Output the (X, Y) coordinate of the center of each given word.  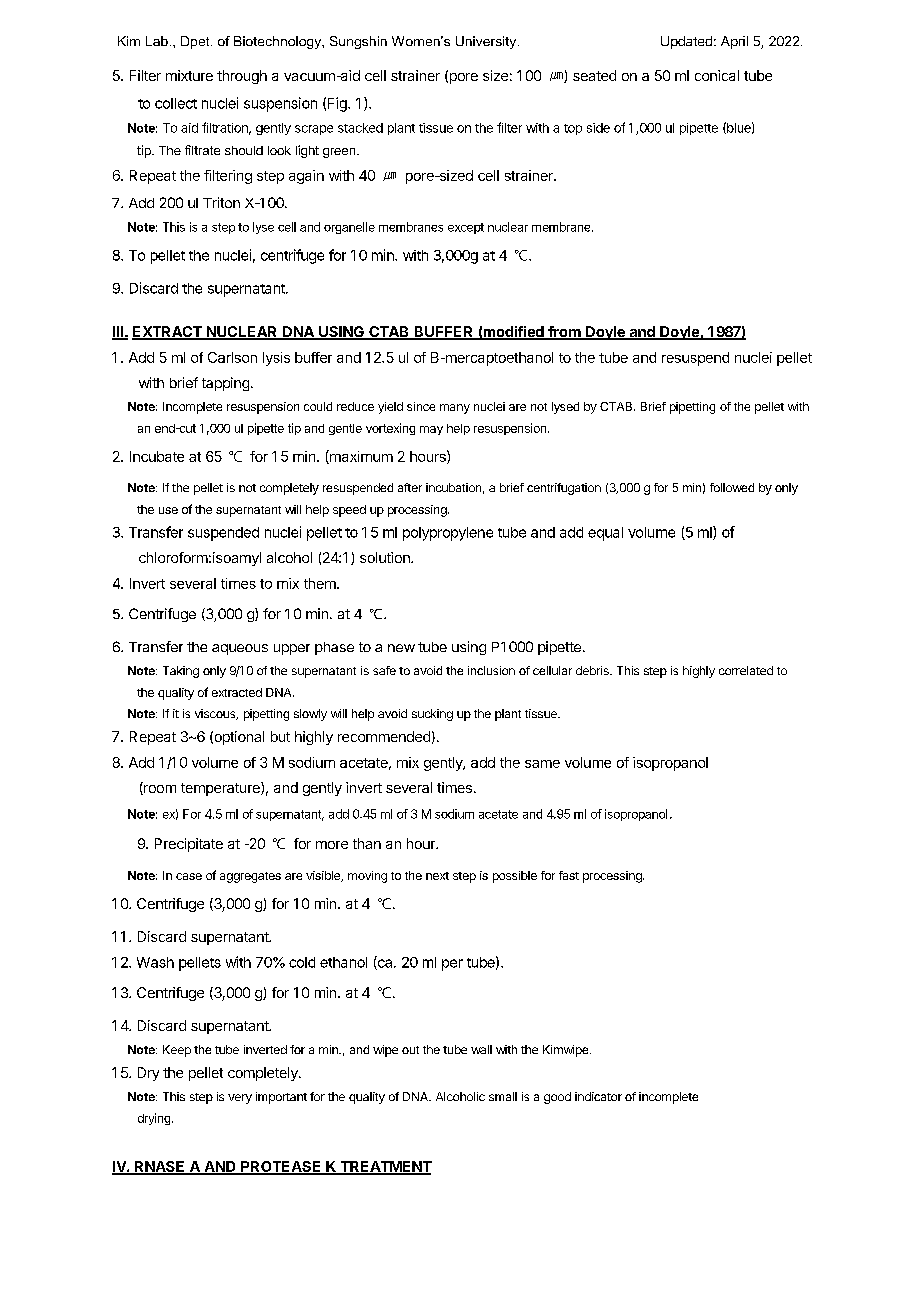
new (401, 648)
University (487, 42)
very (240, 1099)
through (242, 77)
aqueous (240, 649)
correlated (746, 670)
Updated (686, 42)
